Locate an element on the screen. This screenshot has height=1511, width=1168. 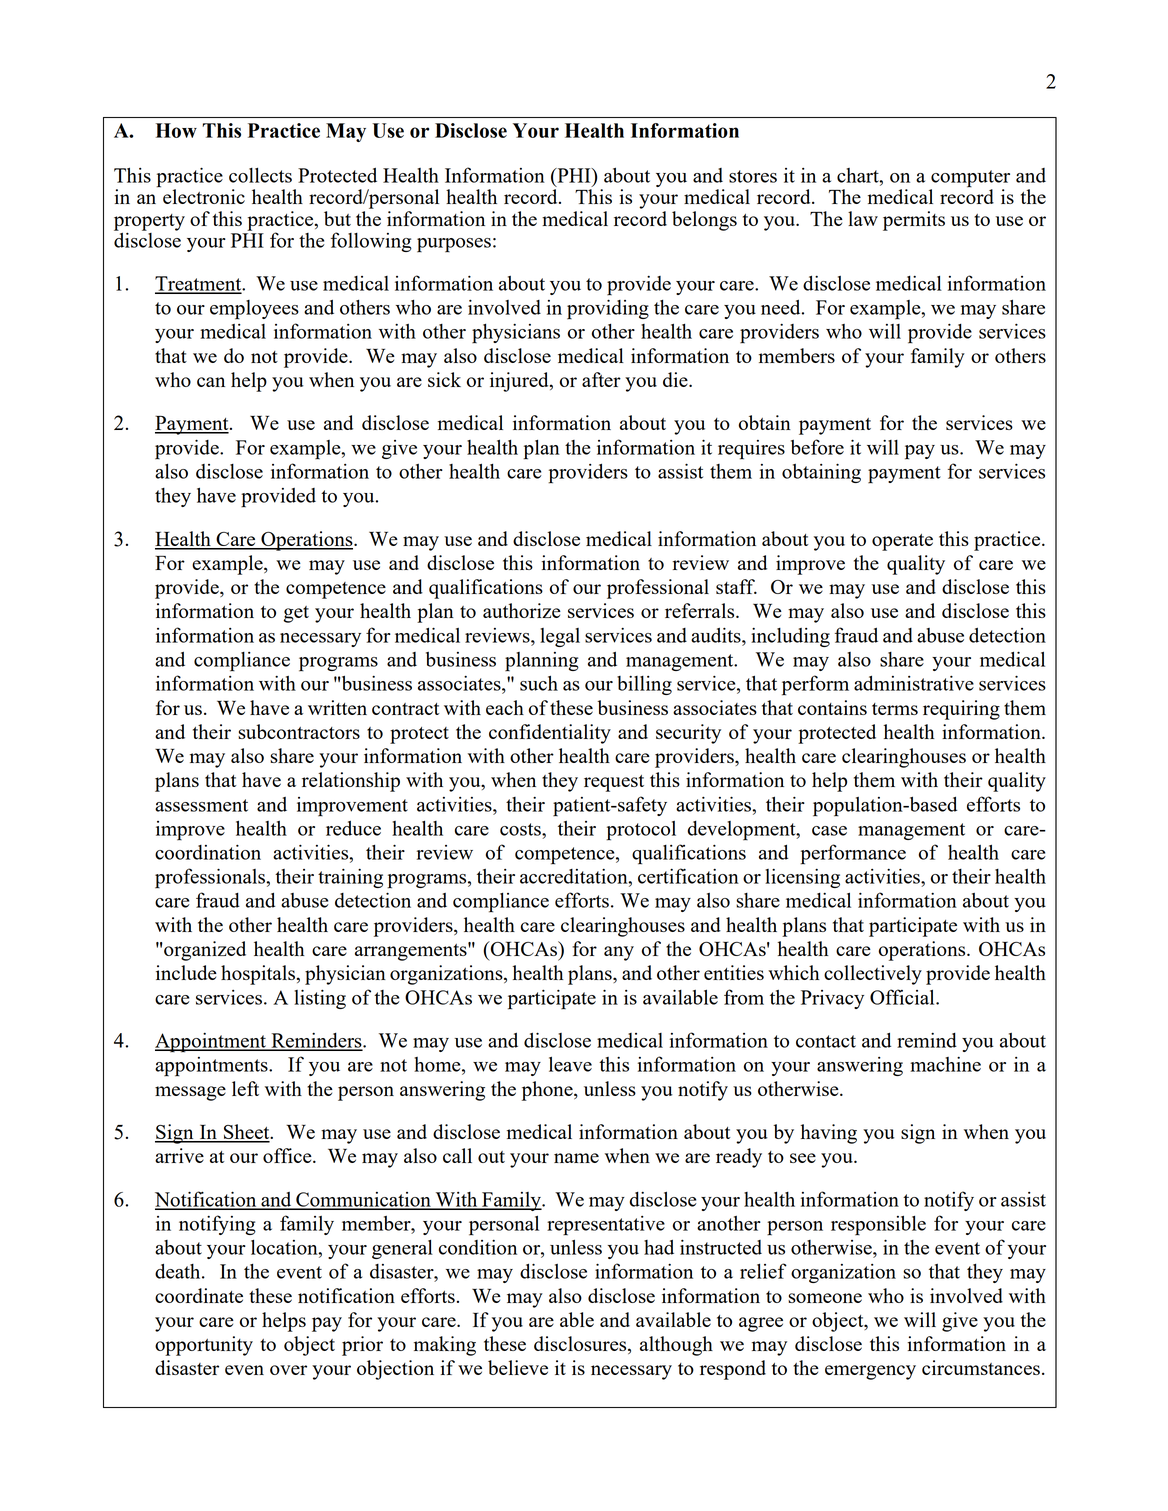
hospitals is located at coordinates (258, 975).
